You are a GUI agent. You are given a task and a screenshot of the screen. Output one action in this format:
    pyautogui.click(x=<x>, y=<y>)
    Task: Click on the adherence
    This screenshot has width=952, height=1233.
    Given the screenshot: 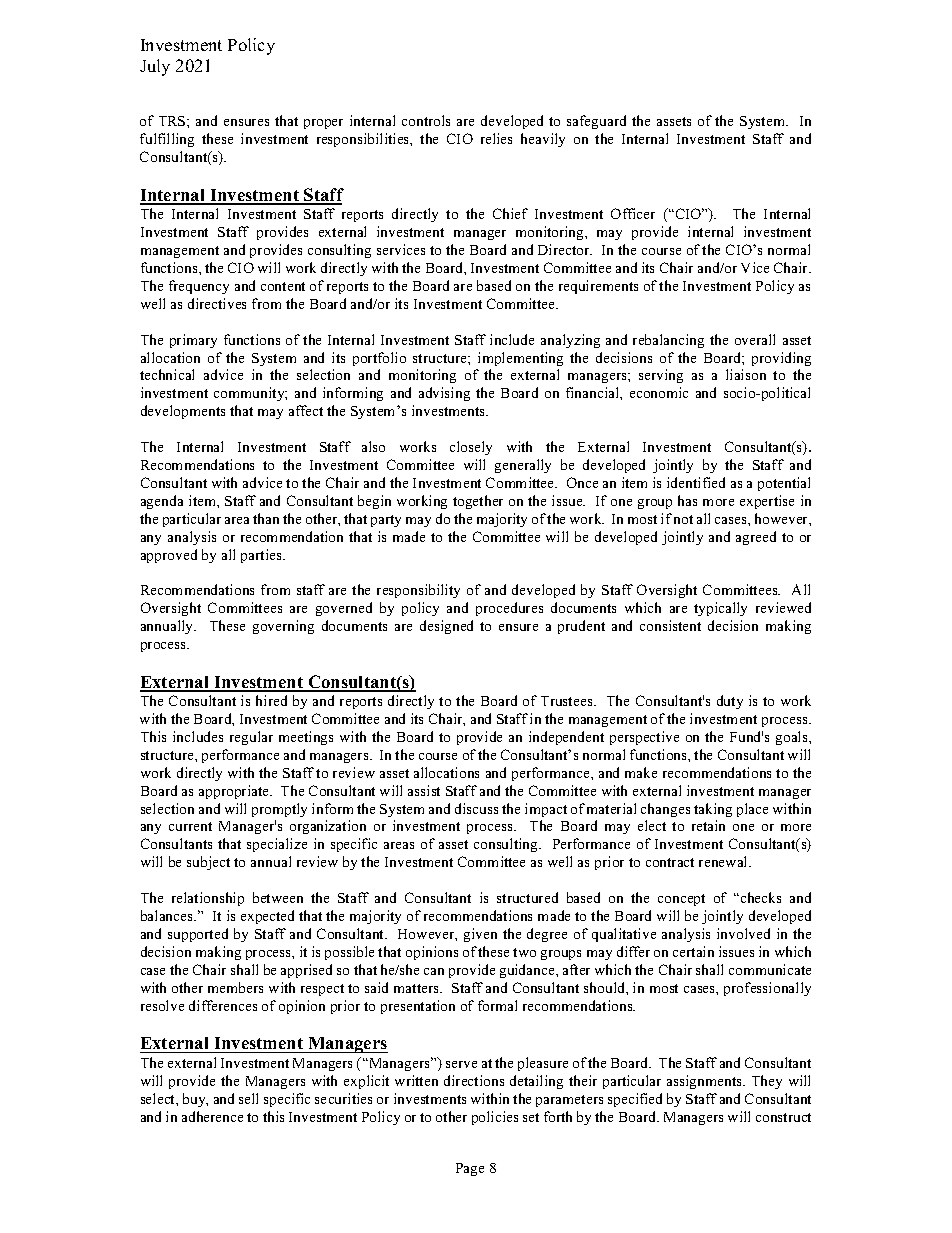 What is the action you would take?
    pyautogui.click(x=212, y=1116)
